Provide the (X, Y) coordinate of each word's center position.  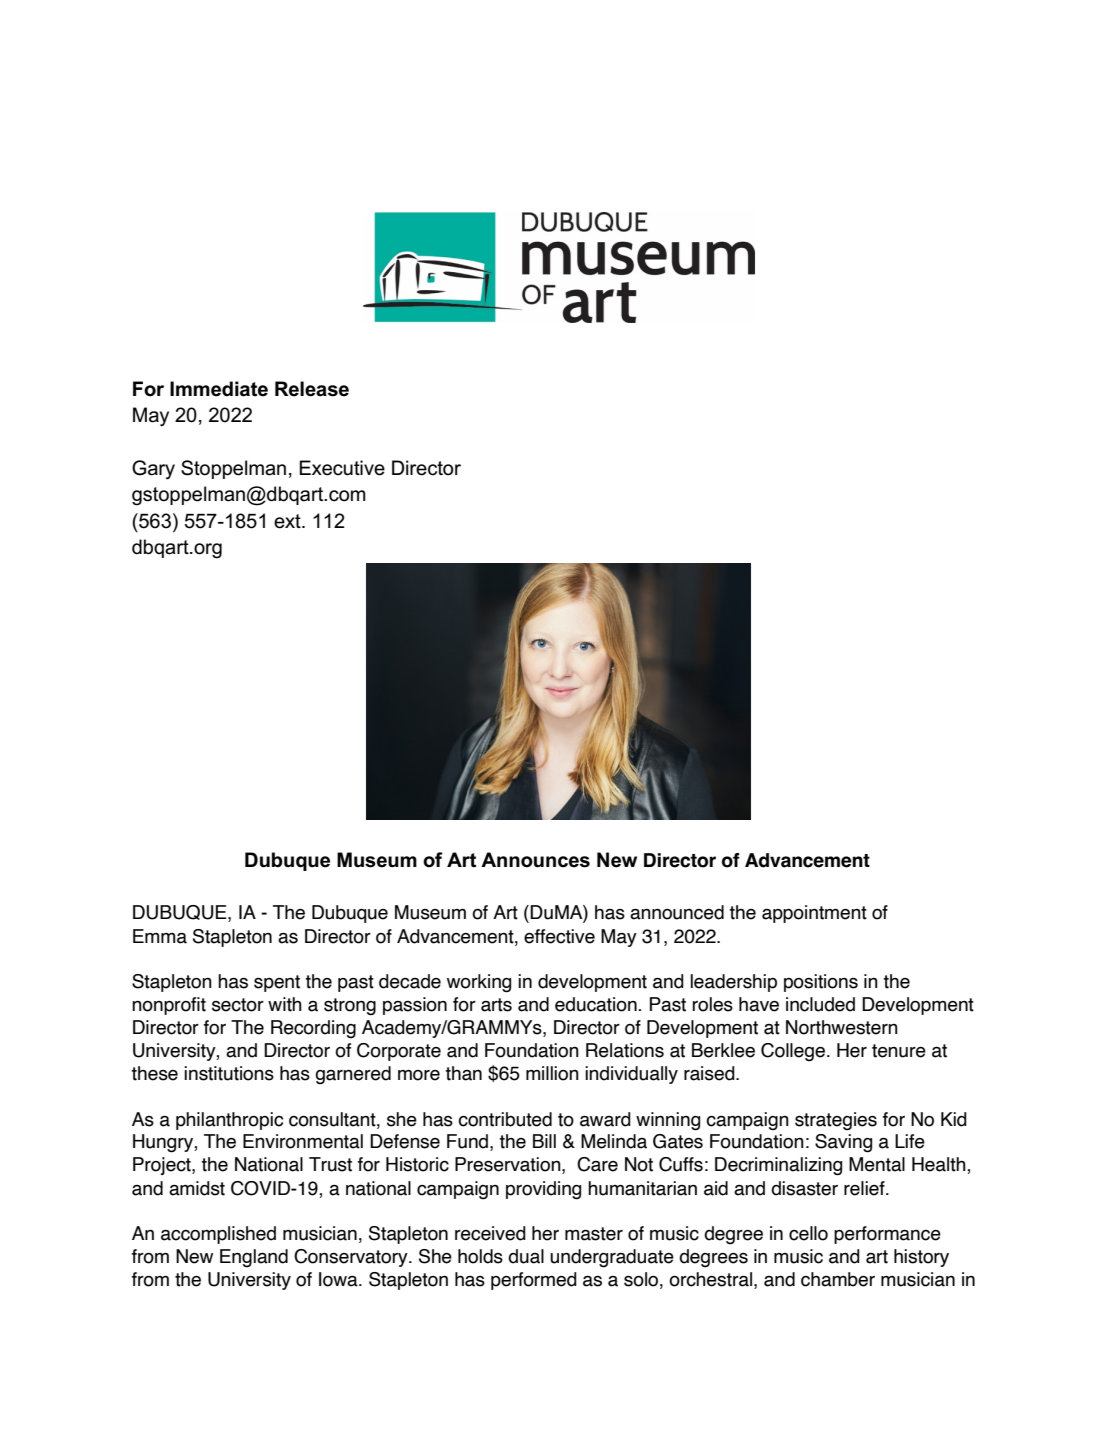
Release (312, 389)
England (254, 1258)
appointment (814, 914)
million (552, 1073)
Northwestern (842, 1027)
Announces (535, 860)
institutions (229, 1073)
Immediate (219, 389)
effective (559, 936)
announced (677, 912)
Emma (160, 936)
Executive (342, 468)
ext (288, 521)
